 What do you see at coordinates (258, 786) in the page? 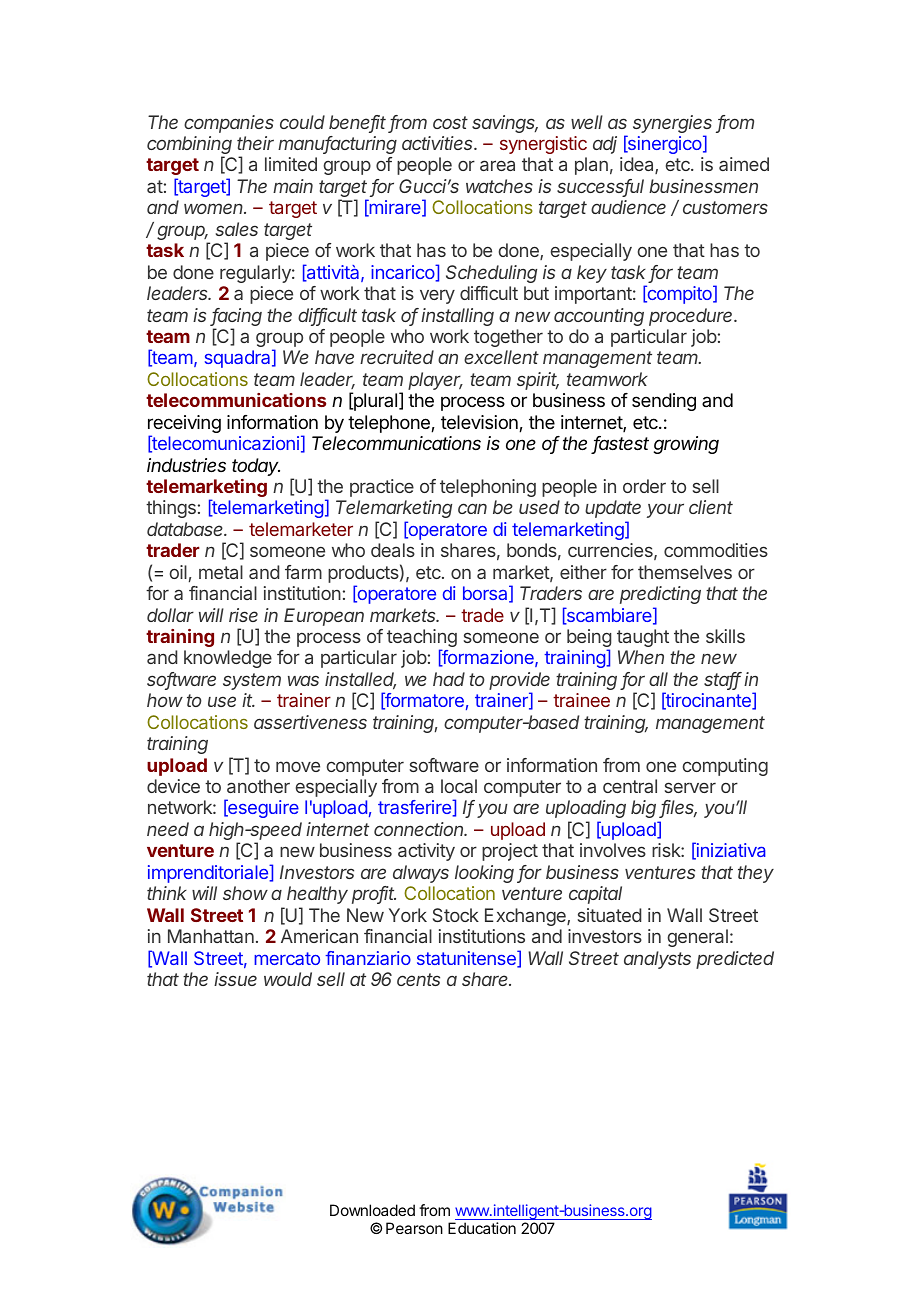
I see `another` at bounding box center [258, 786].
